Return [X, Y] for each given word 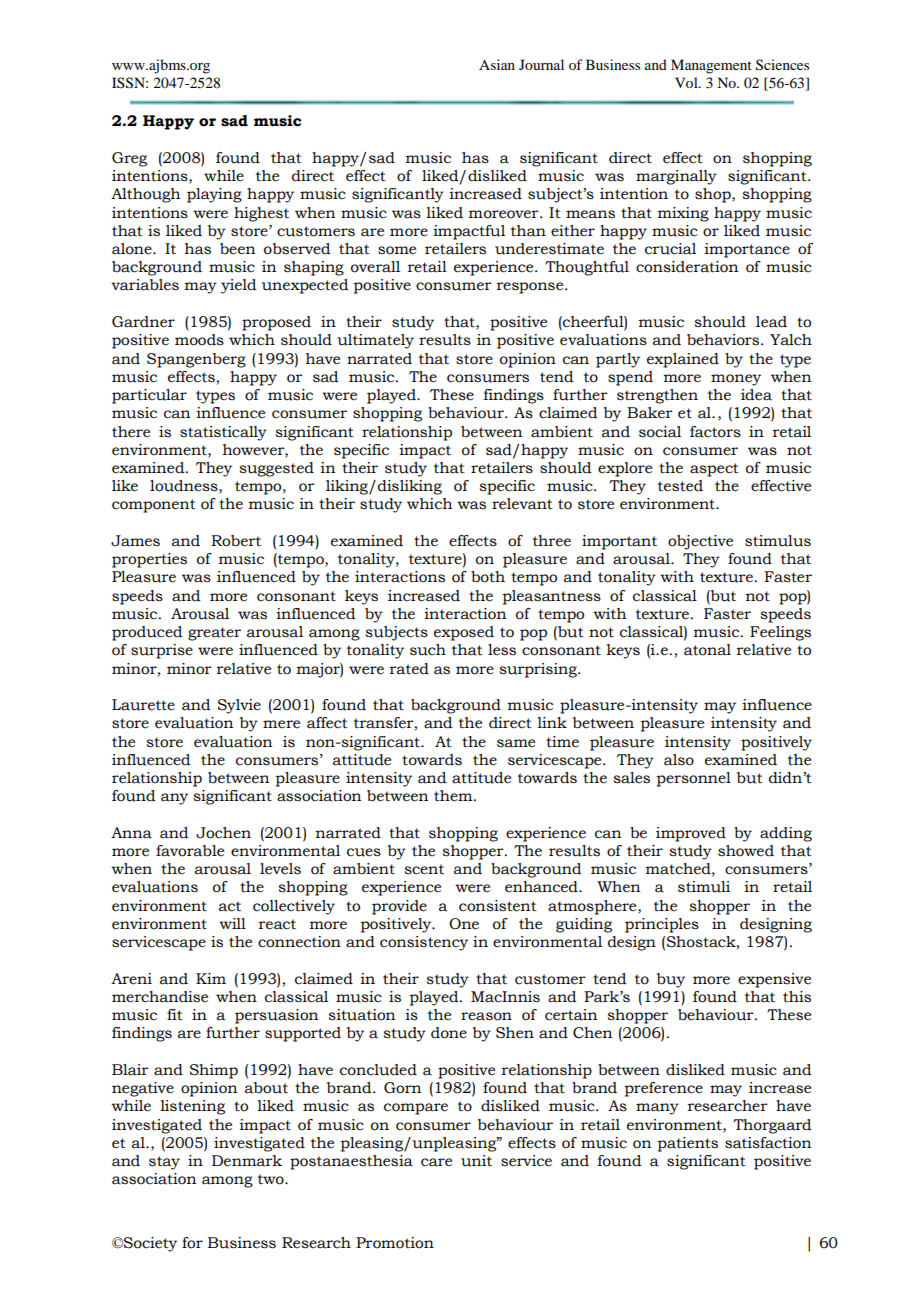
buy [671, 980]
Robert [236, 541]
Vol [687, 82]
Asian [497, 64]
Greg [129, 159]
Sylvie [239, 706]
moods [199, 340]
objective [700, 542]
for [192, 1243]
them [454, 796]
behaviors [724, 340]
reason [486, 1016]
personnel [693, 779]
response [531, 288]
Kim [211, 978]
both [488, 577]
